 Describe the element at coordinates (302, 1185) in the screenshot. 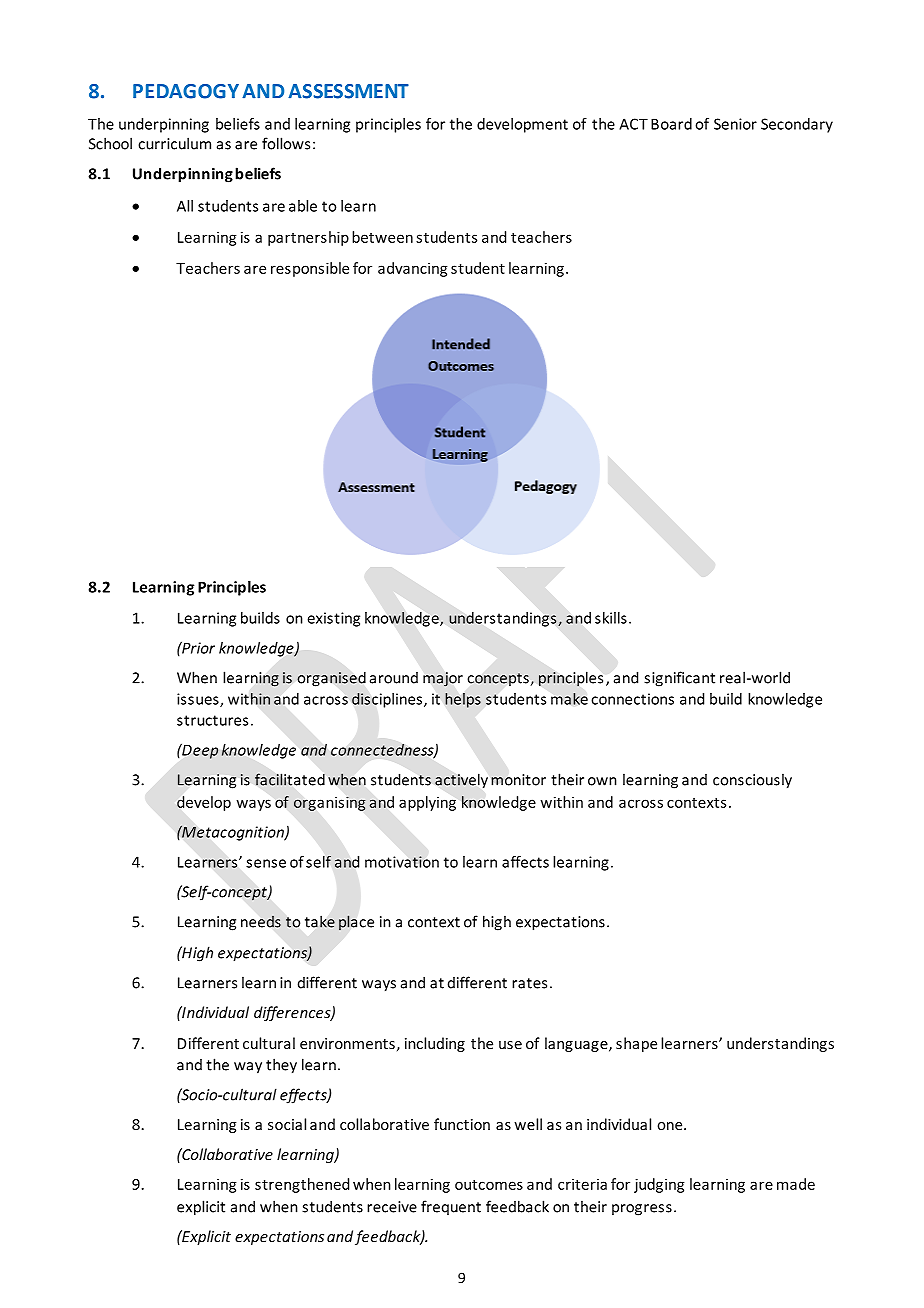

I see `strengthened` at that location.
